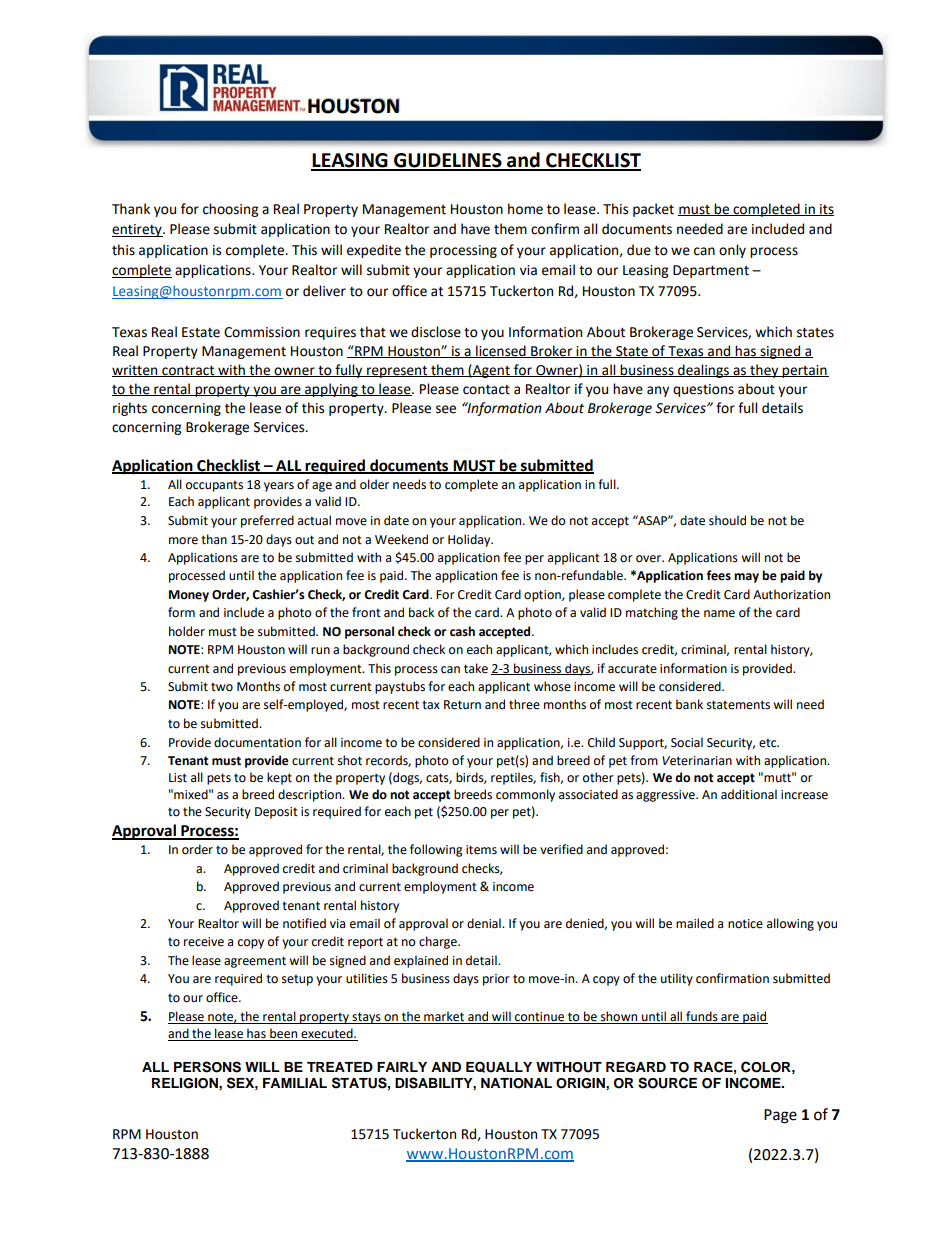 The image size is (952, 1233). What do you see at coordinates (476, 668) in the screenshot?
I see `take` at bounding box center [476, 668].
